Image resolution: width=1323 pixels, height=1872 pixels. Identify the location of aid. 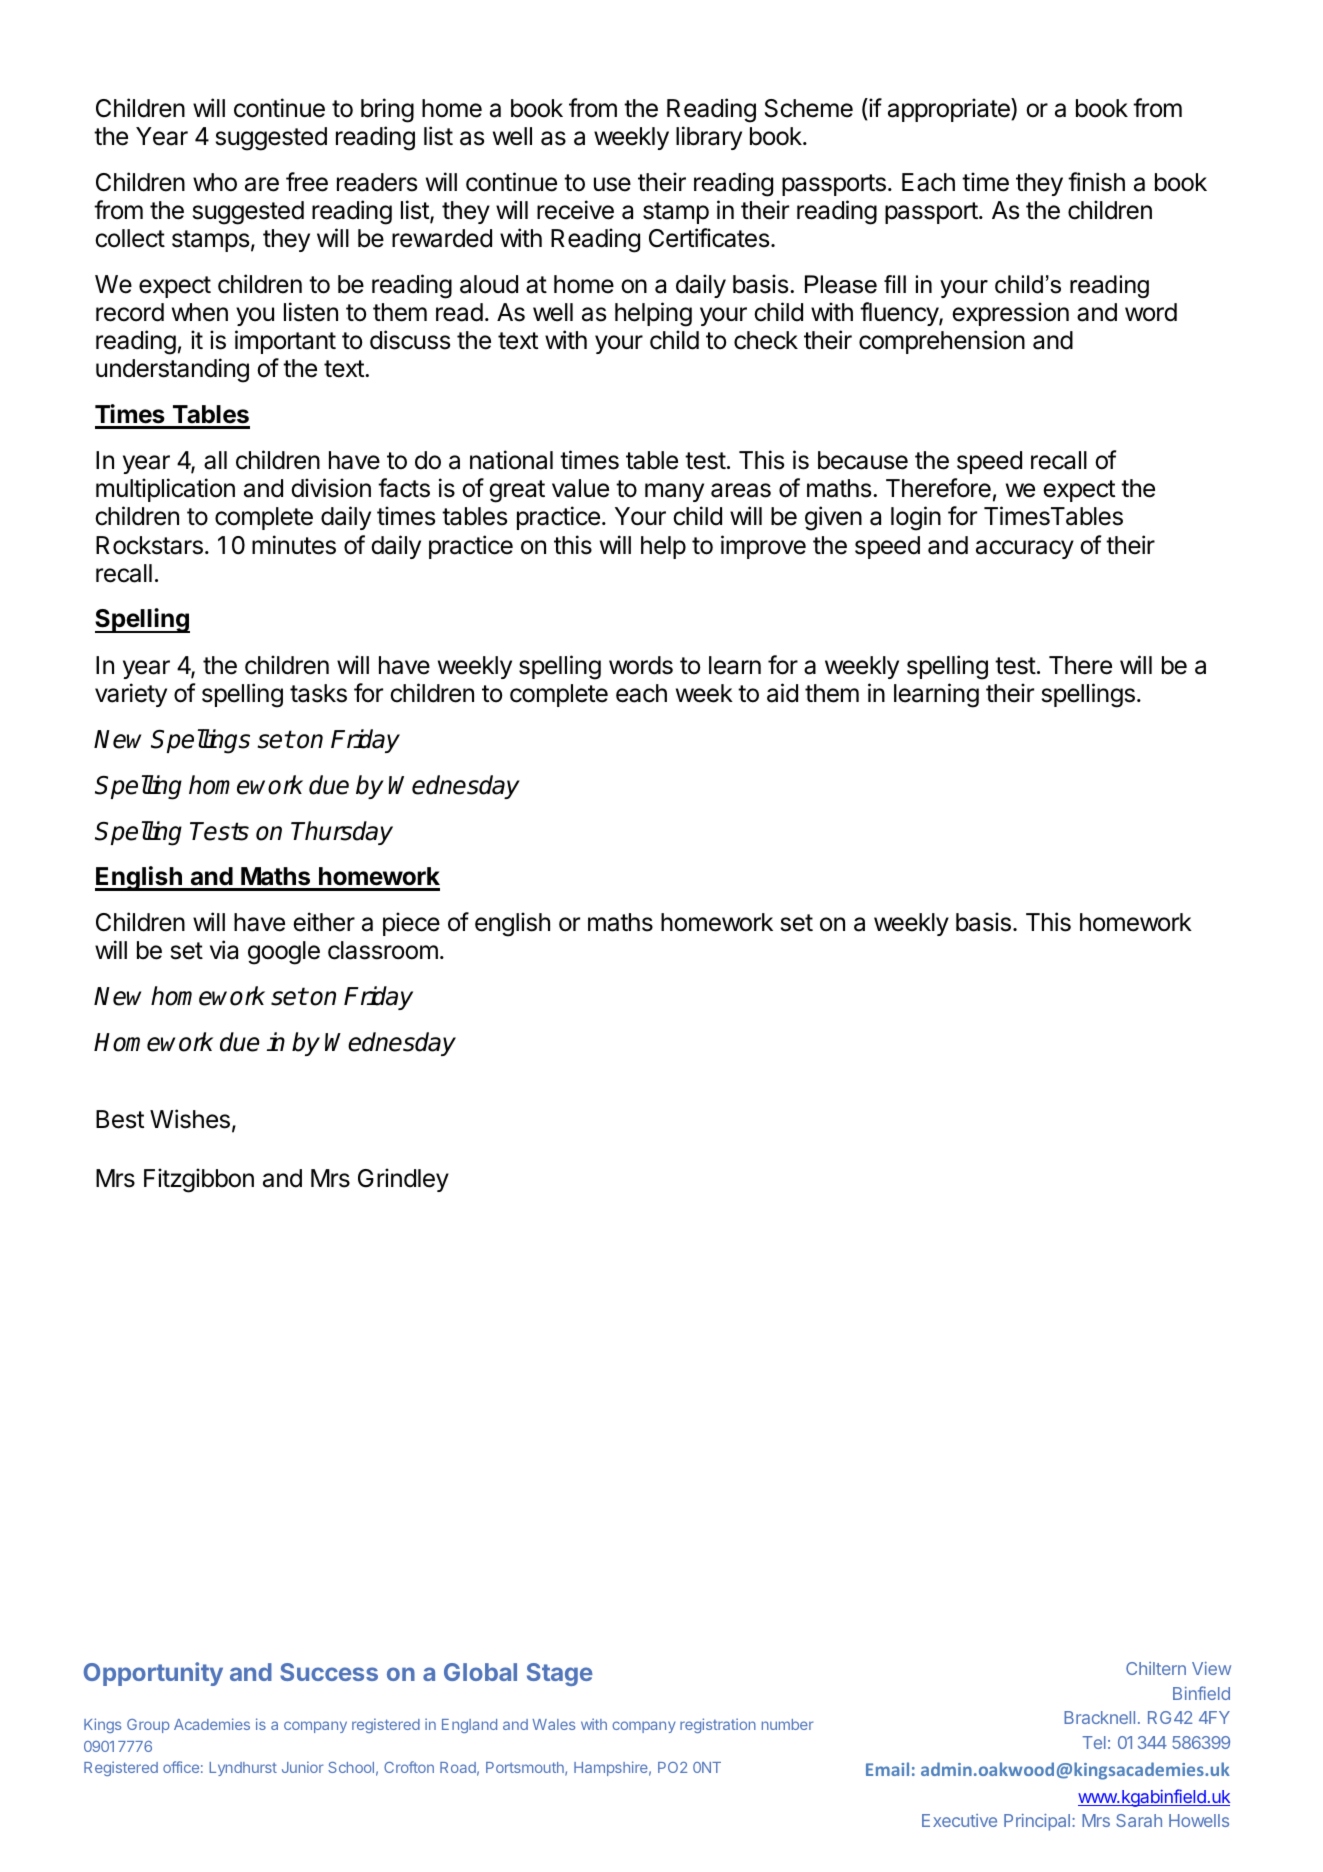
(782, 693).
